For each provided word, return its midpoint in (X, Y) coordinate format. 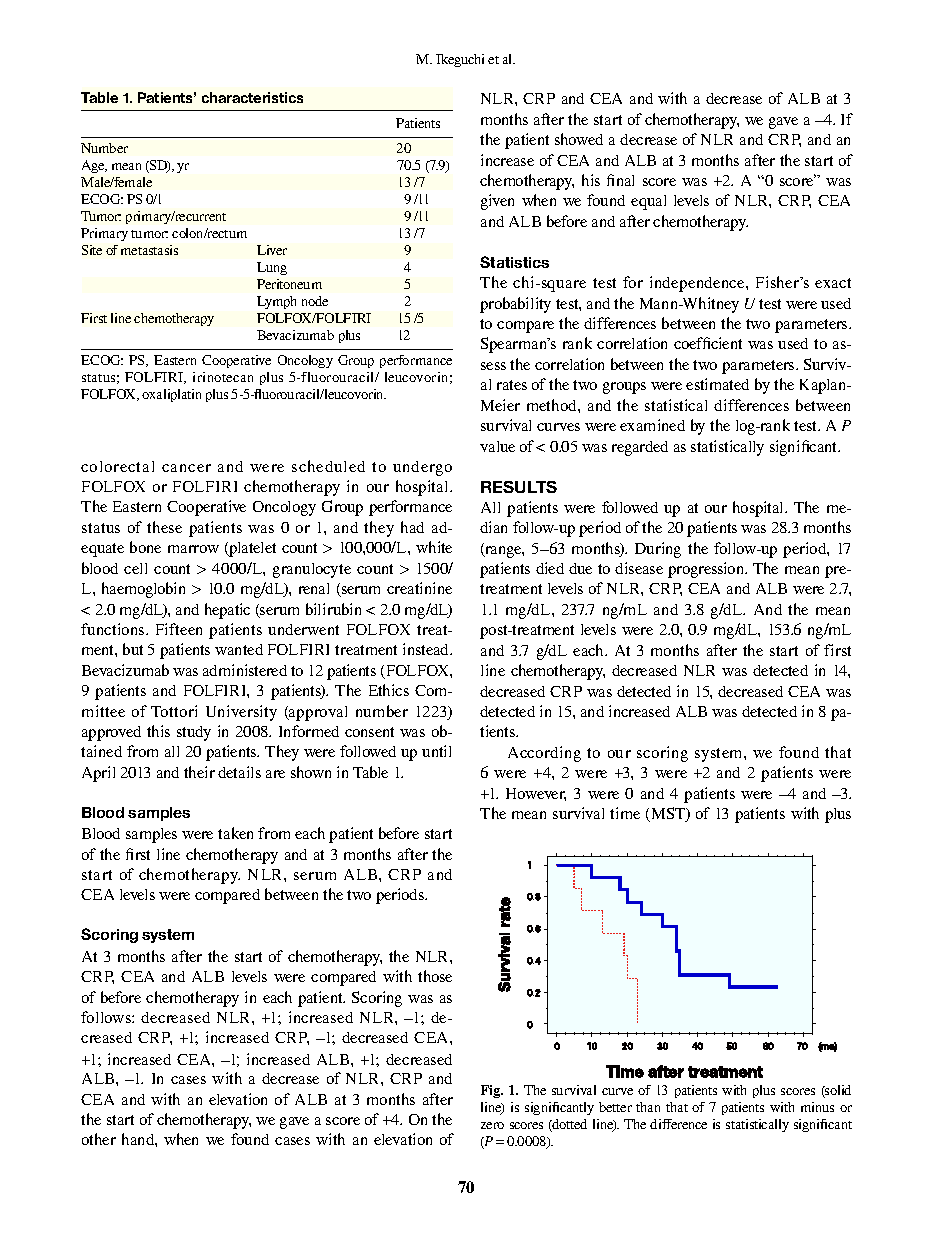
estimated (717, 384)
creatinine (419, 588)
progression (707, 570)
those (435, 976)
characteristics (252, 97)
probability (515, 305)
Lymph (276, 302)
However (536, 794)
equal (648, 202)
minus (817, 1107)
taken (235, 833)
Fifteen (179, 629)
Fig (492, 1091)
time (625, 813)
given (497, 202)
